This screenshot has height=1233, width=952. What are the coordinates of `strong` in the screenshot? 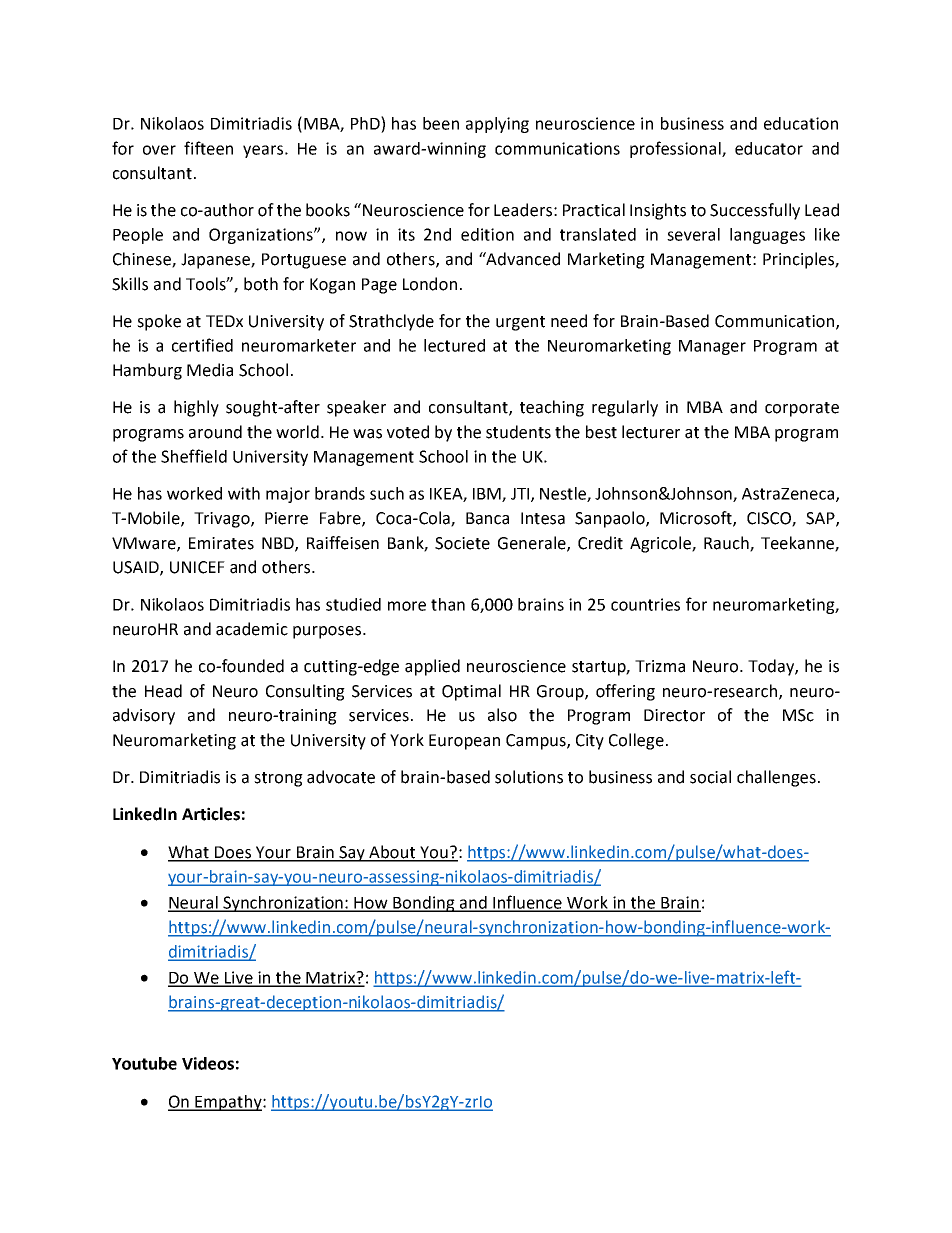 It's located at (278, 779).
